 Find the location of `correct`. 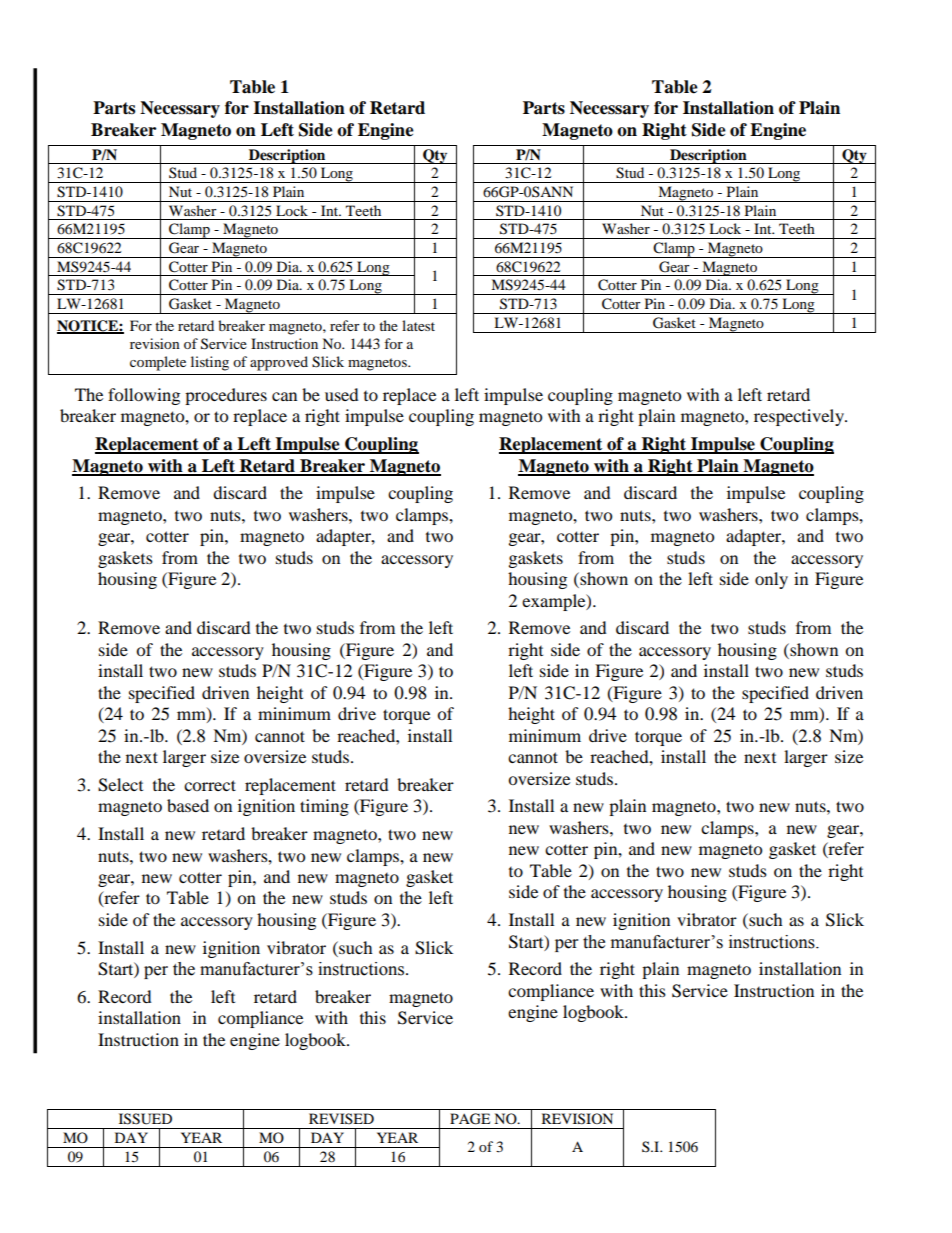

correct is located at coordinates (210, 785).
